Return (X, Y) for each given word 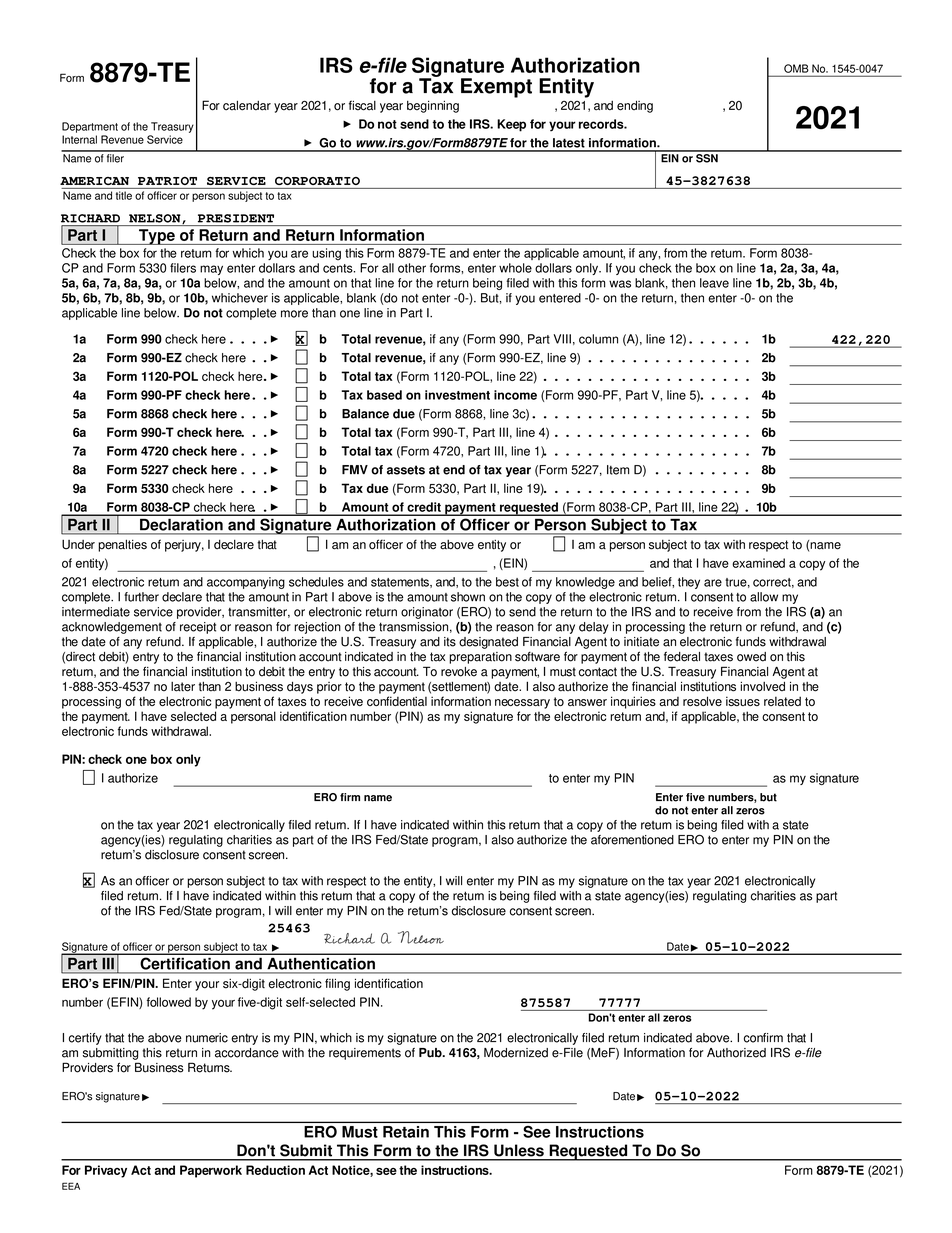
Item (618, 470)
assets (406, 470)
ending (635, 106)
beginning (433, 106)
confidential (397, 701)
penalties (122, 545)
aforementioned (632, 840)
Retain (406, 1132)
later (183, 687)
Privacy (106, 1171)
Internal (79, 139)
